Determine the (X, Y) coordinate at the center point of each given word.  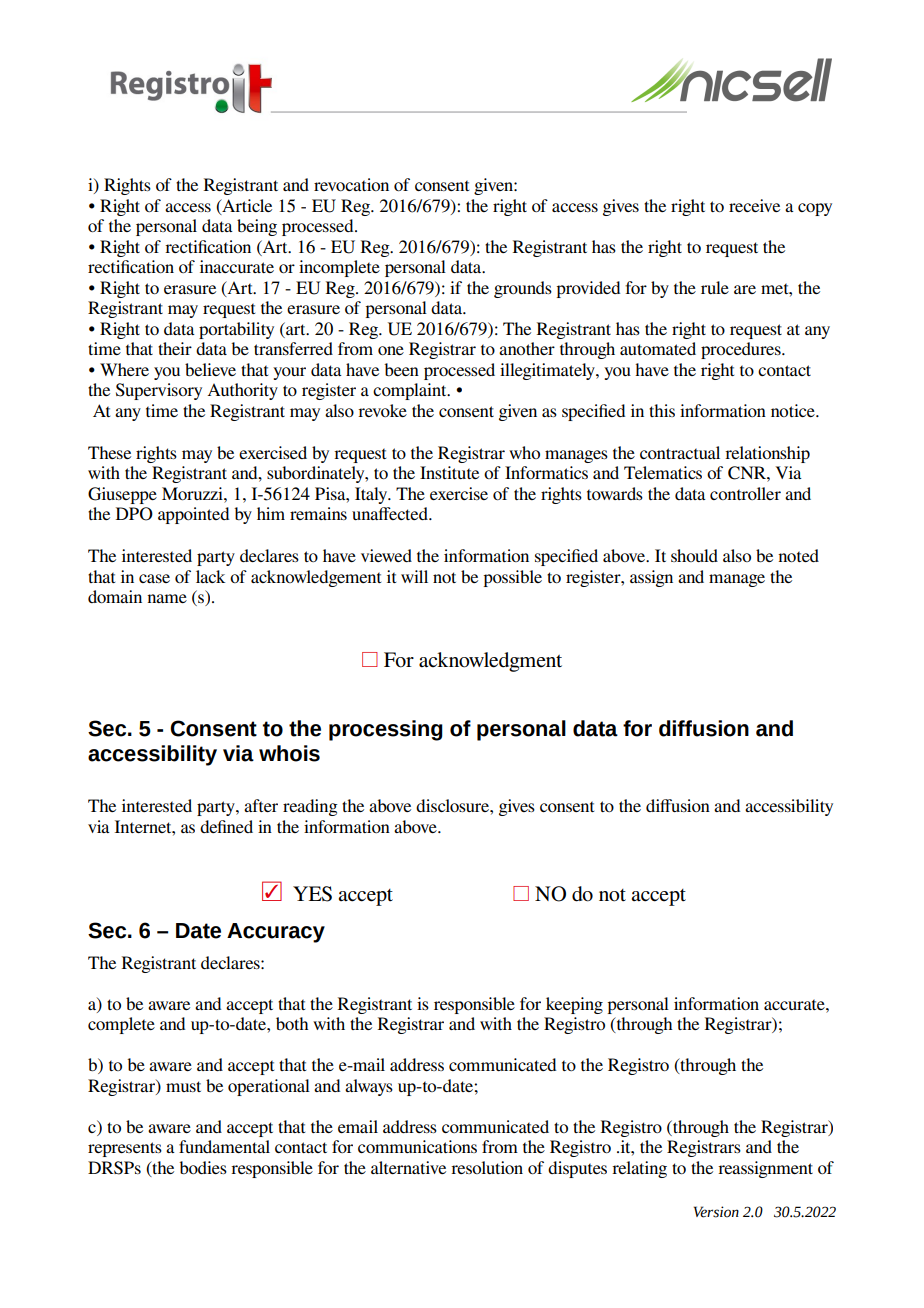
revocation (351, 184)
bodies (203, 1167)
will (414, 576)
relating (639, 1169)
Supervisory (159, 391)
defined (226, 826)
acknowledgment (490, 662)
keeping (574, 1005)
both (292, 1023)
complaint (411, 391)
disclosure (453, 805)
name (167, 598)
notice (794, 410)
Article (246, 206)
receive (754, 205)
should (694, 555)
